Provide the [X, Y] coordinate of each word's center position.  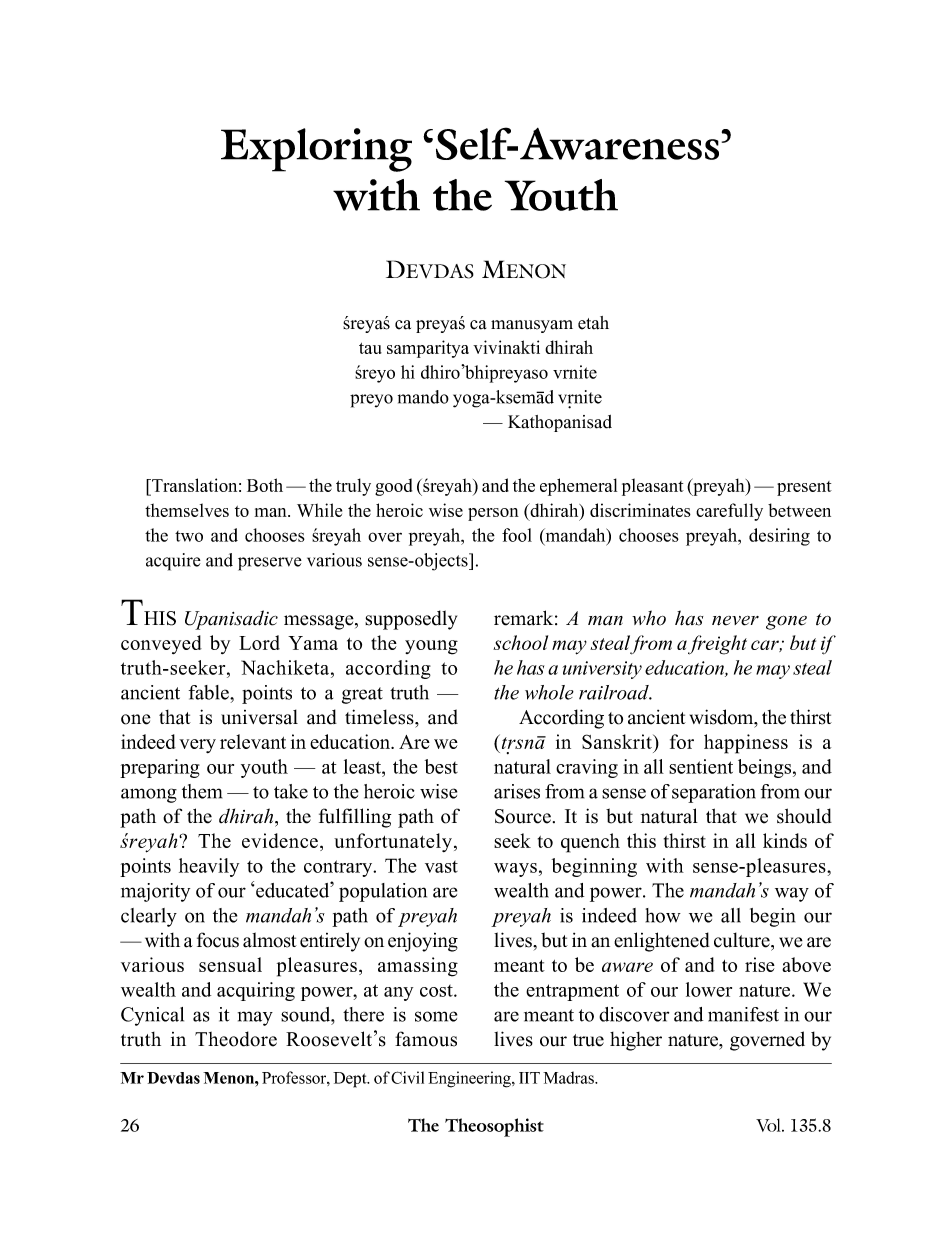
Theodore [236, 1039]
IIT [529, 1078]
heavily [209, 867]
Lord [259, 642]
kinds [785, 840]
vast [441, 867]
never [735, 621]
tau [370, 348]
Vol [770, 1125]
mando [423, 397]
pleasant [653, 487]
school [520, 642]
